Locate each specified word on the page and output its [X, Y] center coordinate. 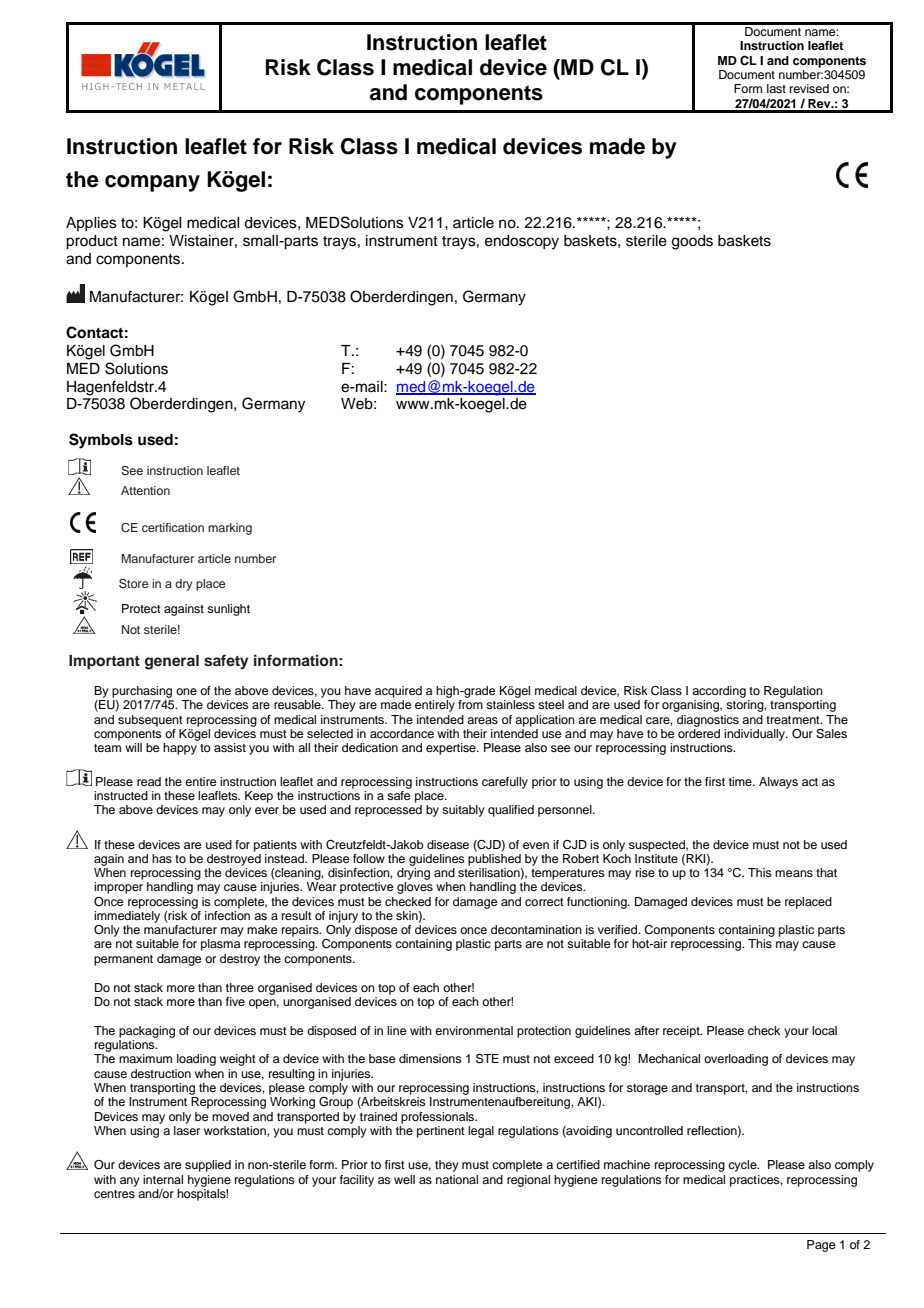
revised [809, 88]
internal [163, 1179]
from [470, 704]
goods [692, 242]
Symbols [101, 441]
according [719, 692]
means [794, 873]
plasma [220, 945]
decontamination [536, 929]
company [152, 183]
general [172, 662]
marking [230, 529]
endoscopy [522, 242]
